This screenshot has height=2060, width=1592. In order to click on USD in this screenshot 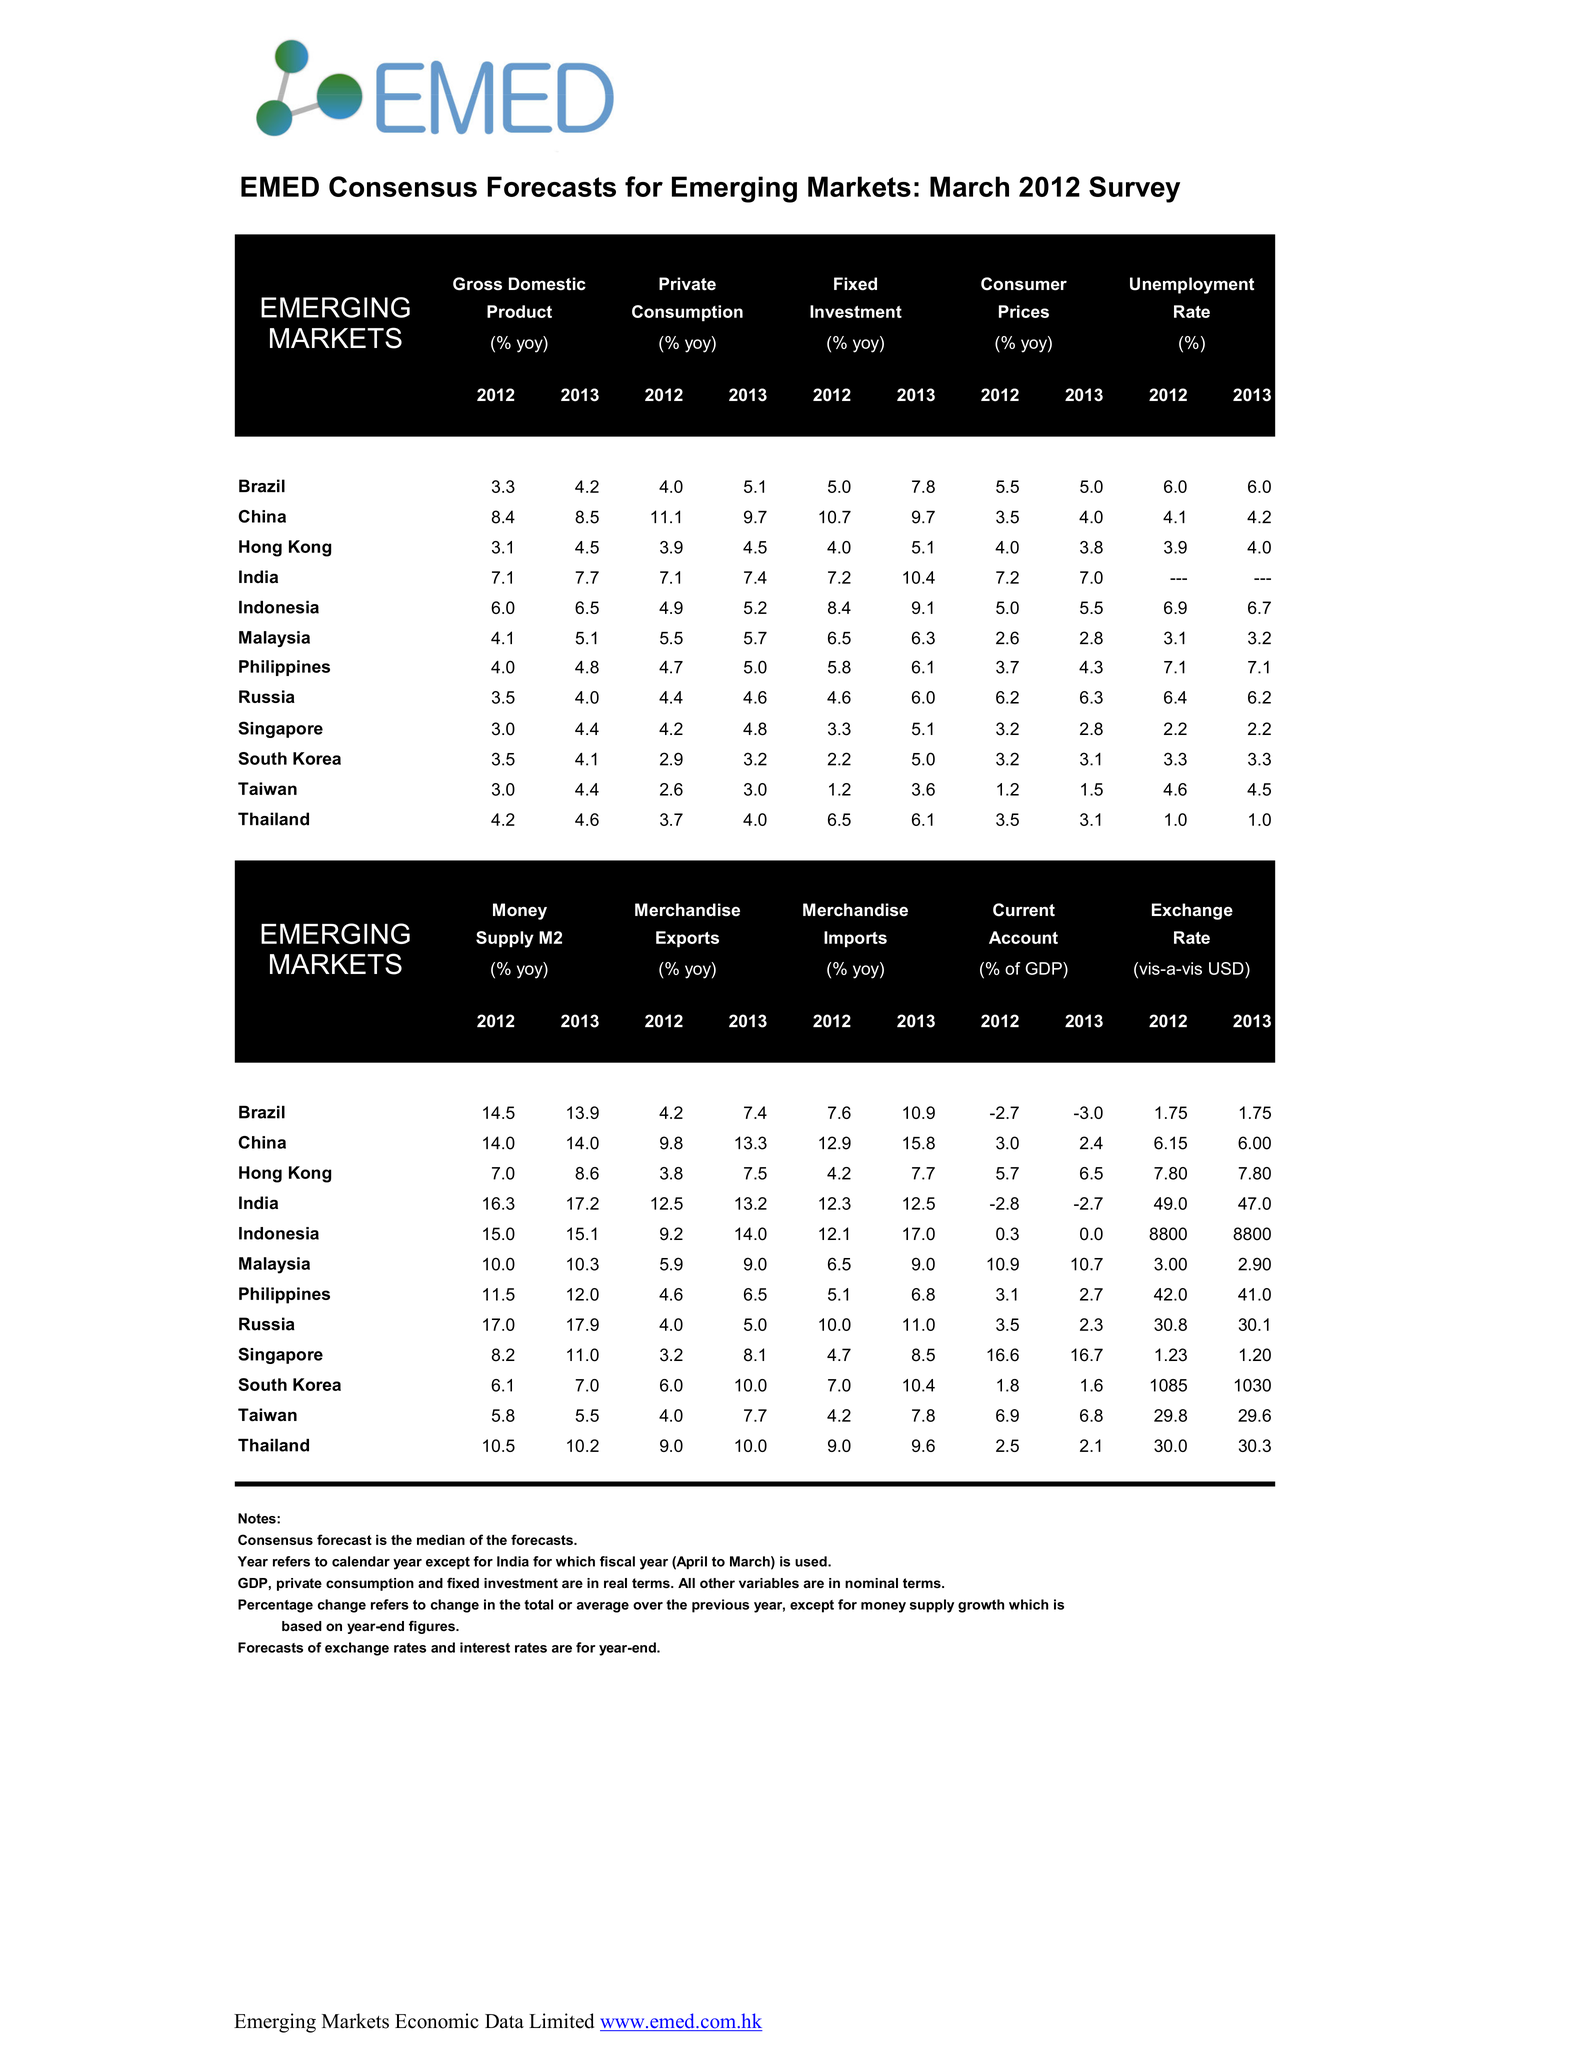, I will do `click(1227, 968)`.
